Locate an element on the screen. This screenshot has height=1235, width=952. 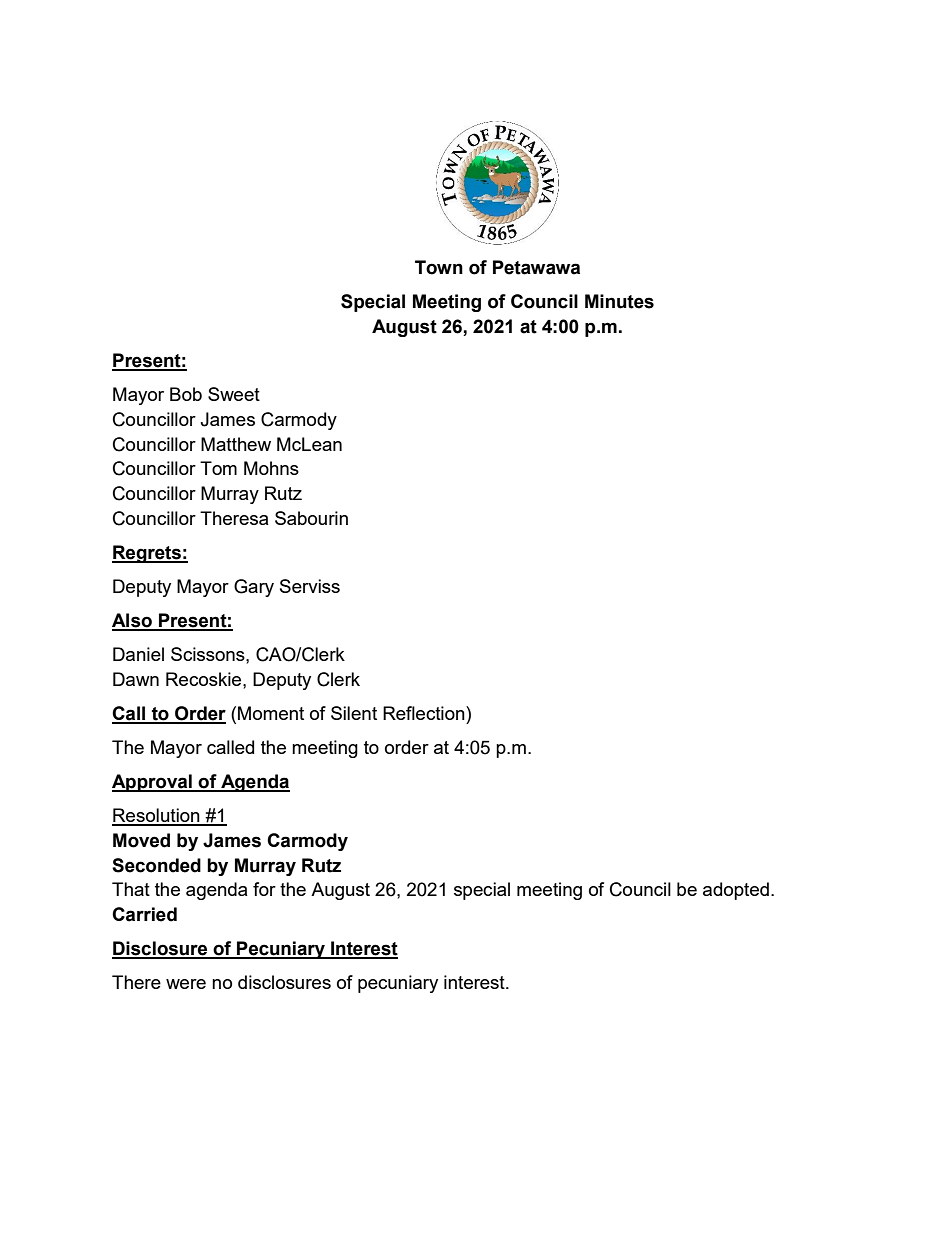
Reflection is located at coordinates (425, 713).
